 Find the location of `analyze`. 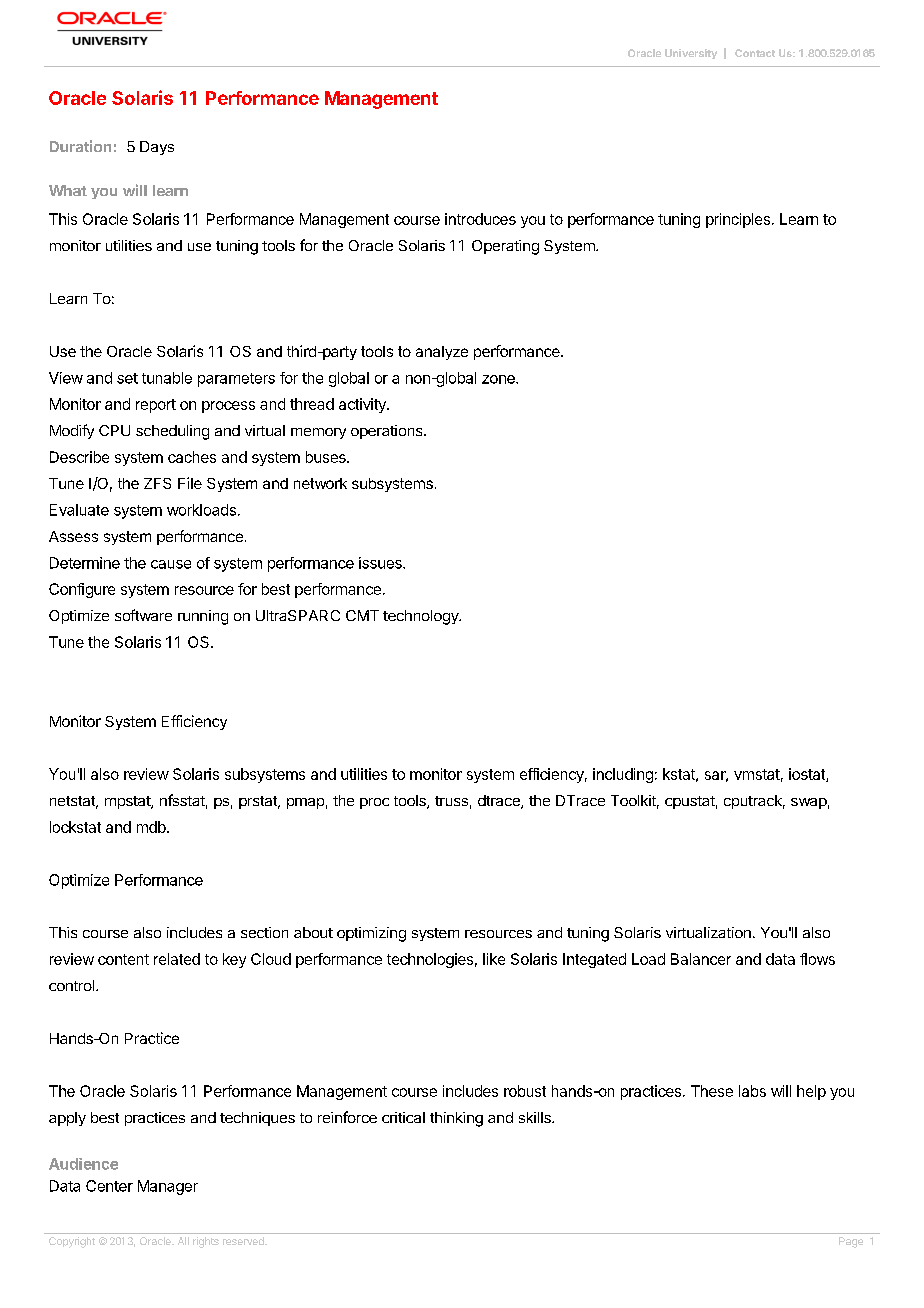

analyze is located at coordinates (442, 353).
